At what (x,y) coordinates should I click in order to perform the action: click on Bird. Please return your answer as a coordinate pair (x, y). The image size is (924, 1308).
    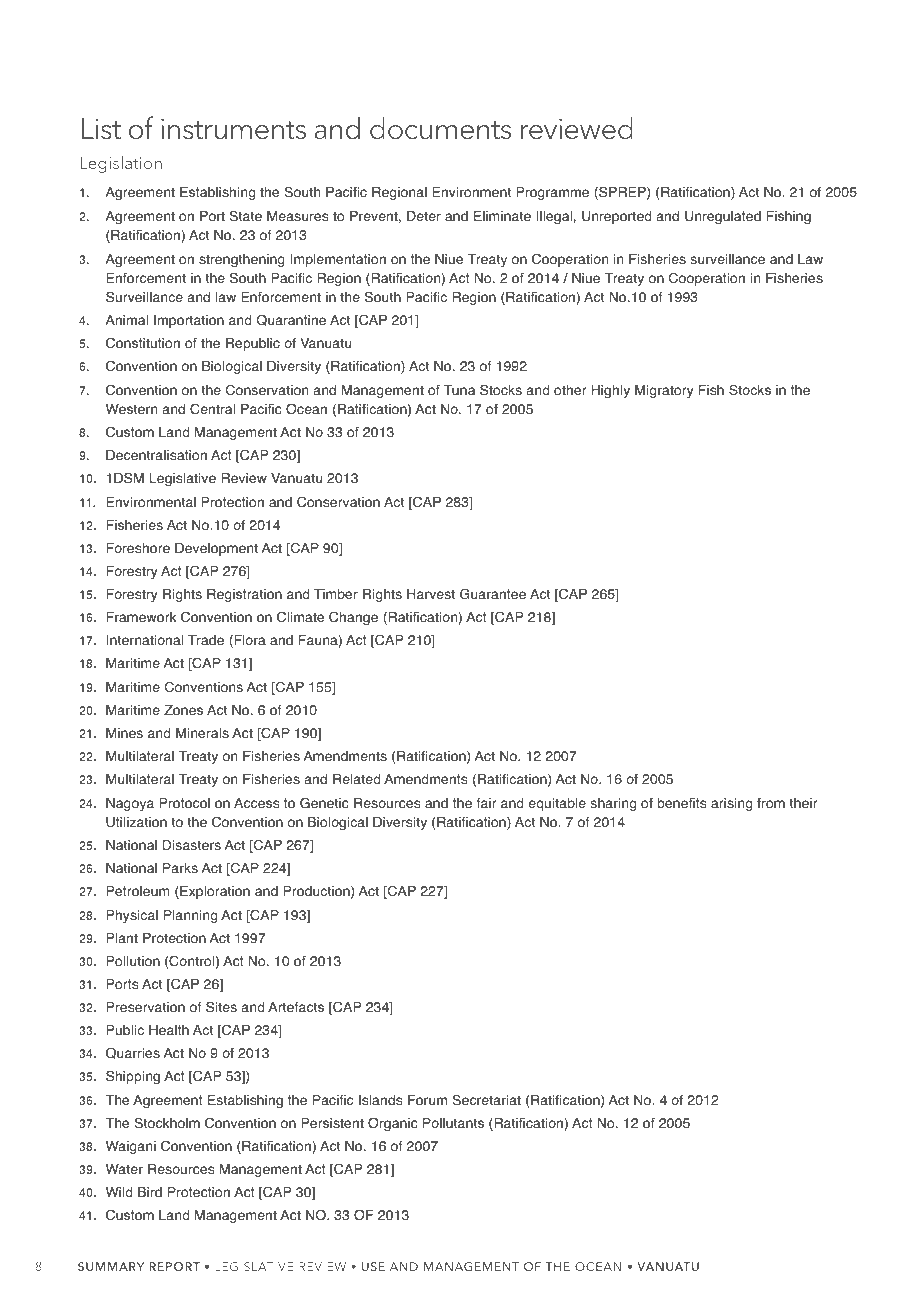
    Looking at the image, I should click on (150, 1192).
